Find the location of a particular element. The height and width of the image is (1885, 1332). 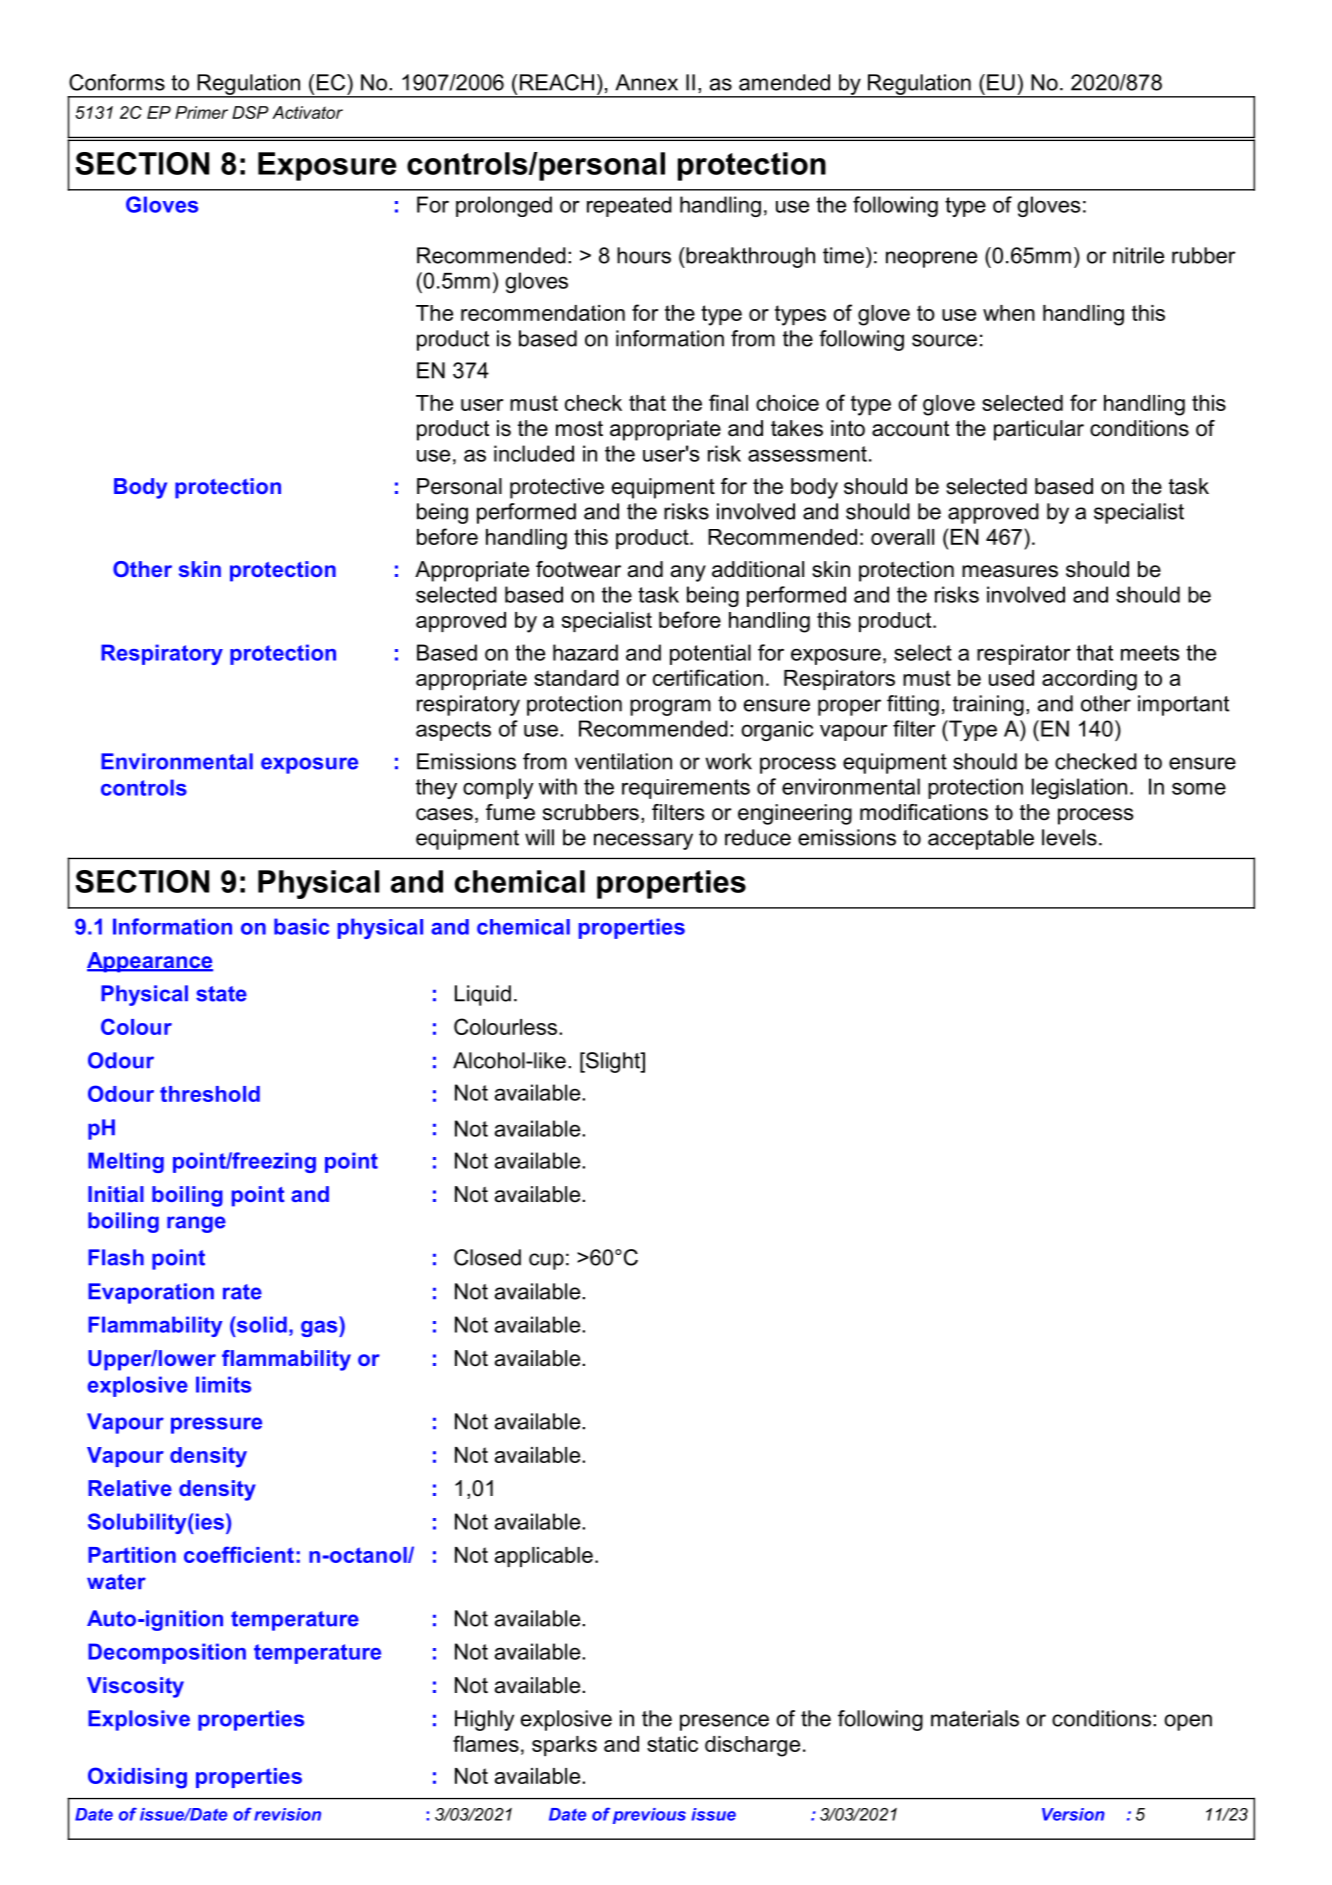

levels is located at coordinates (1069, 837).
